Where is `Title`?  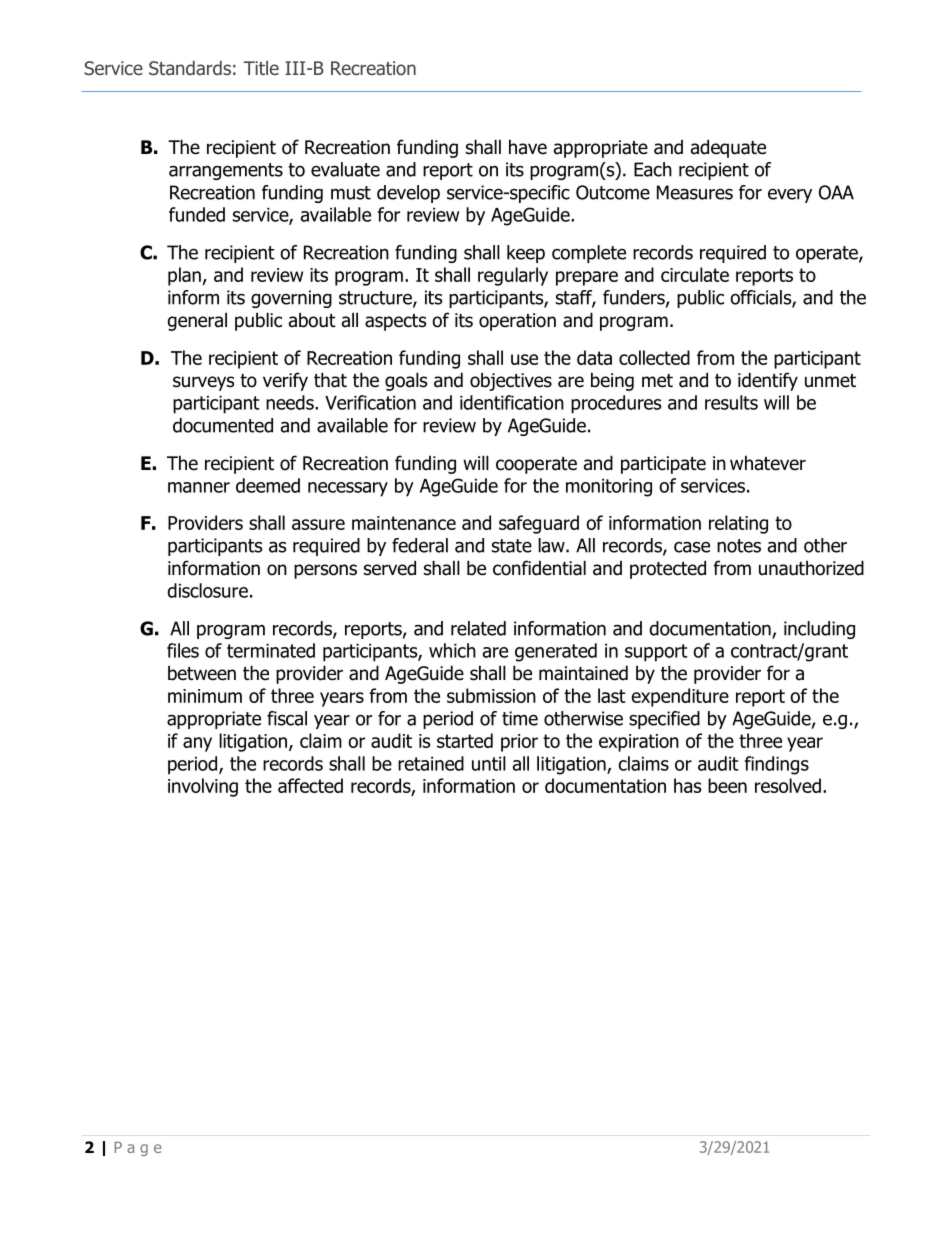 Title is located at coordinates (261, 68).
